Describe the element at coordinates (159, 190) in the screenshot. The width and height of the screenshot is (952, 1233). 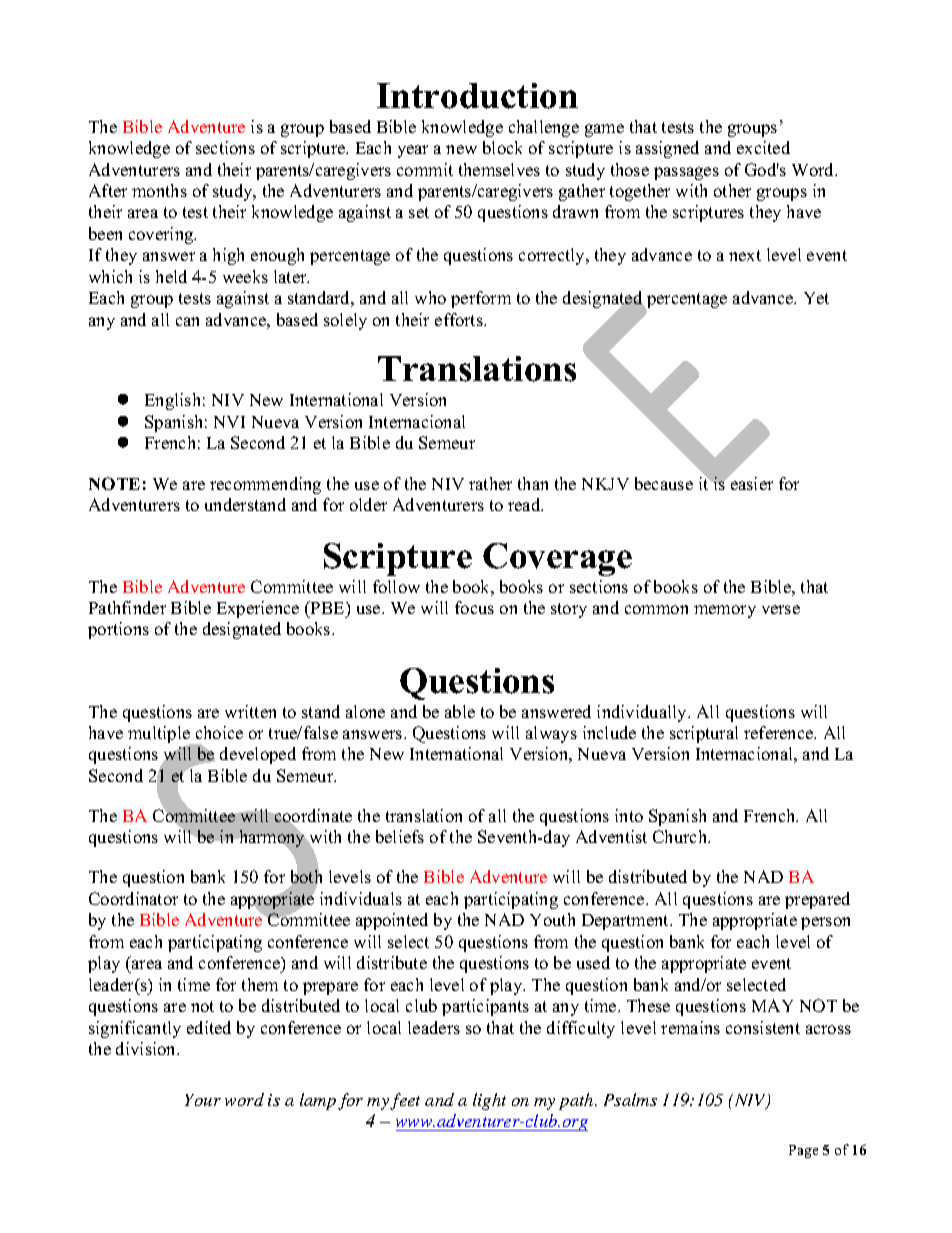
I see `months` at that location.
